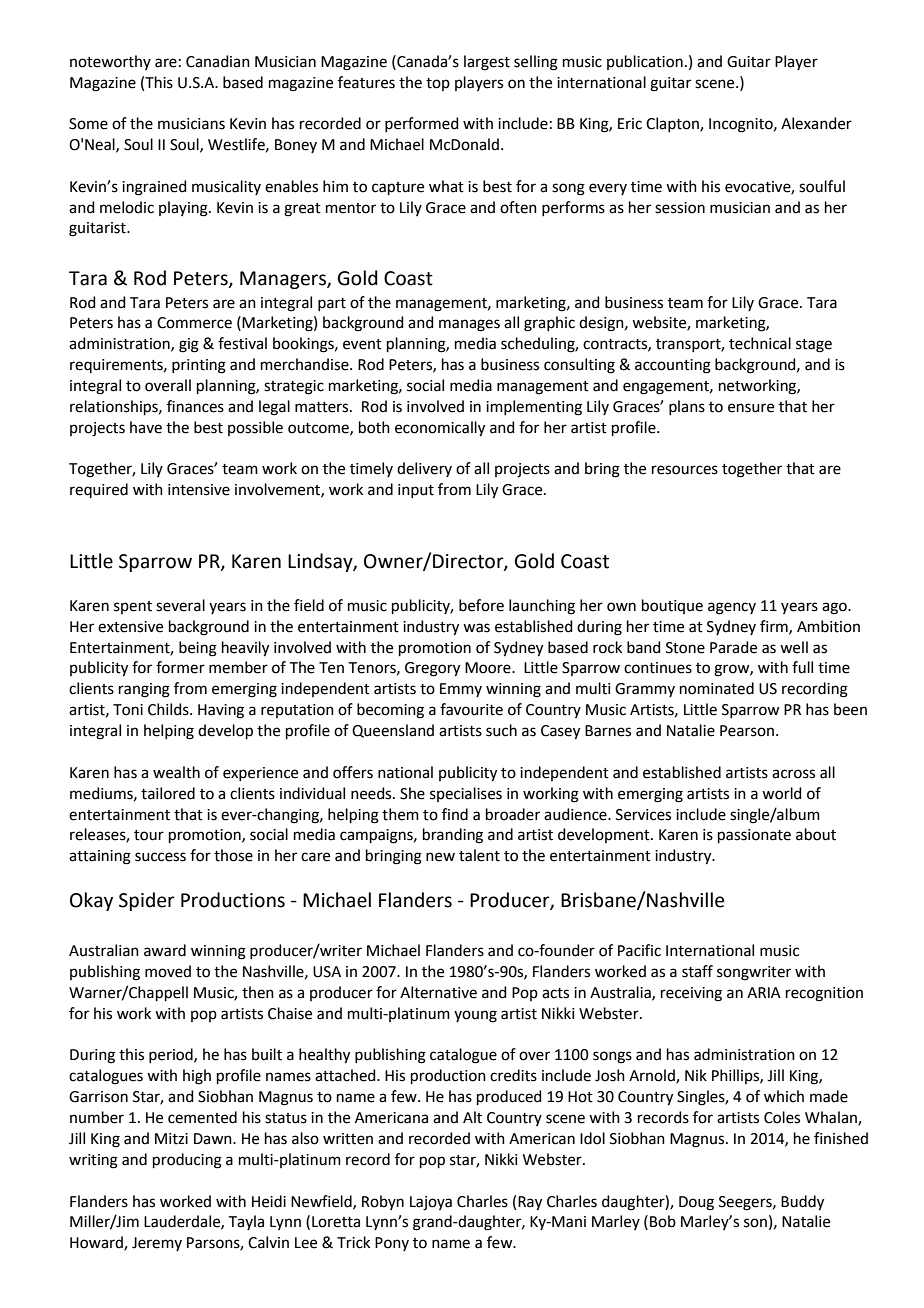 This image has width=924, height=1308. I want to click on Moore, so click(489, 668).
